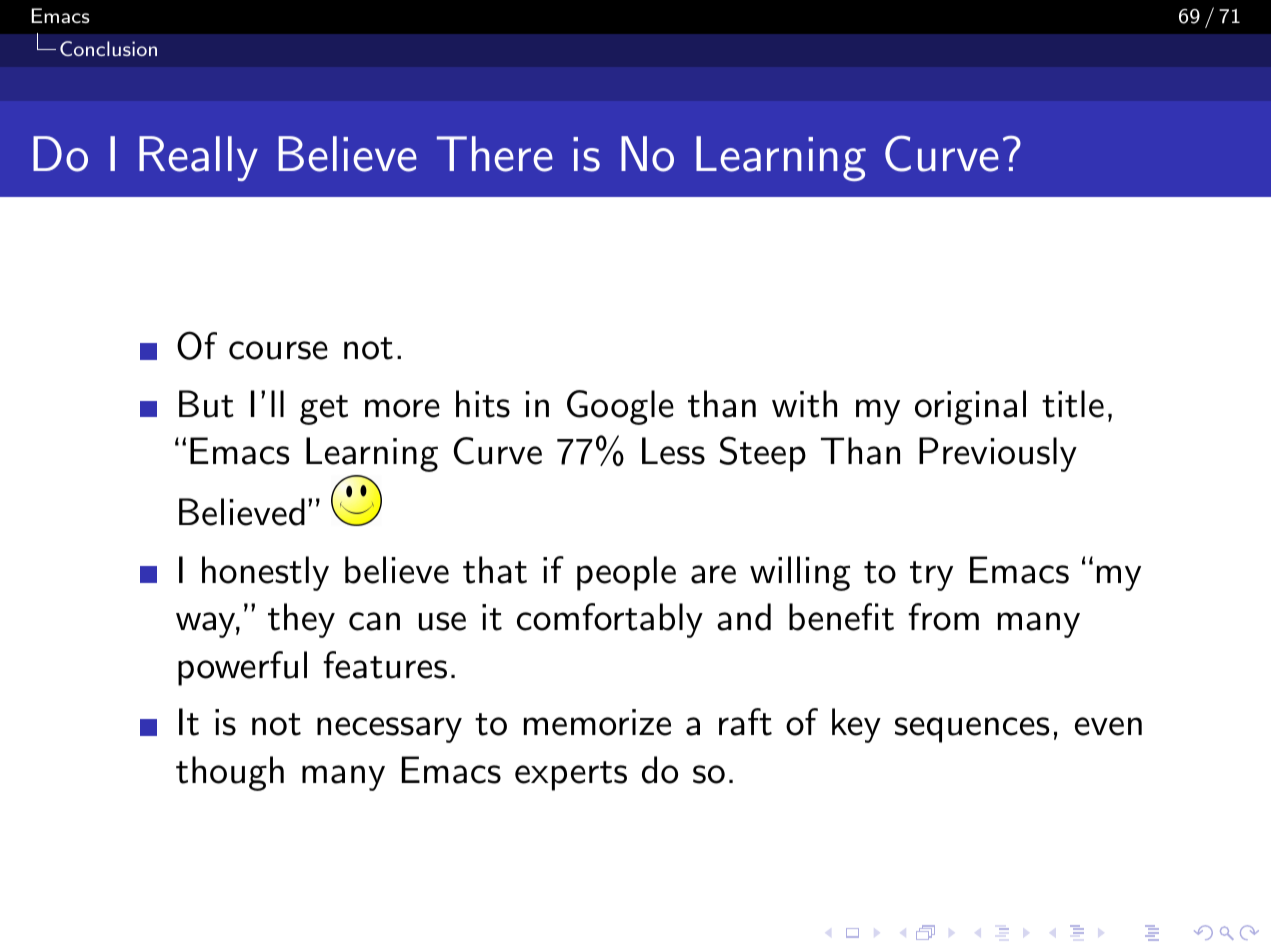  I want to click on people, so click(626, 573).
